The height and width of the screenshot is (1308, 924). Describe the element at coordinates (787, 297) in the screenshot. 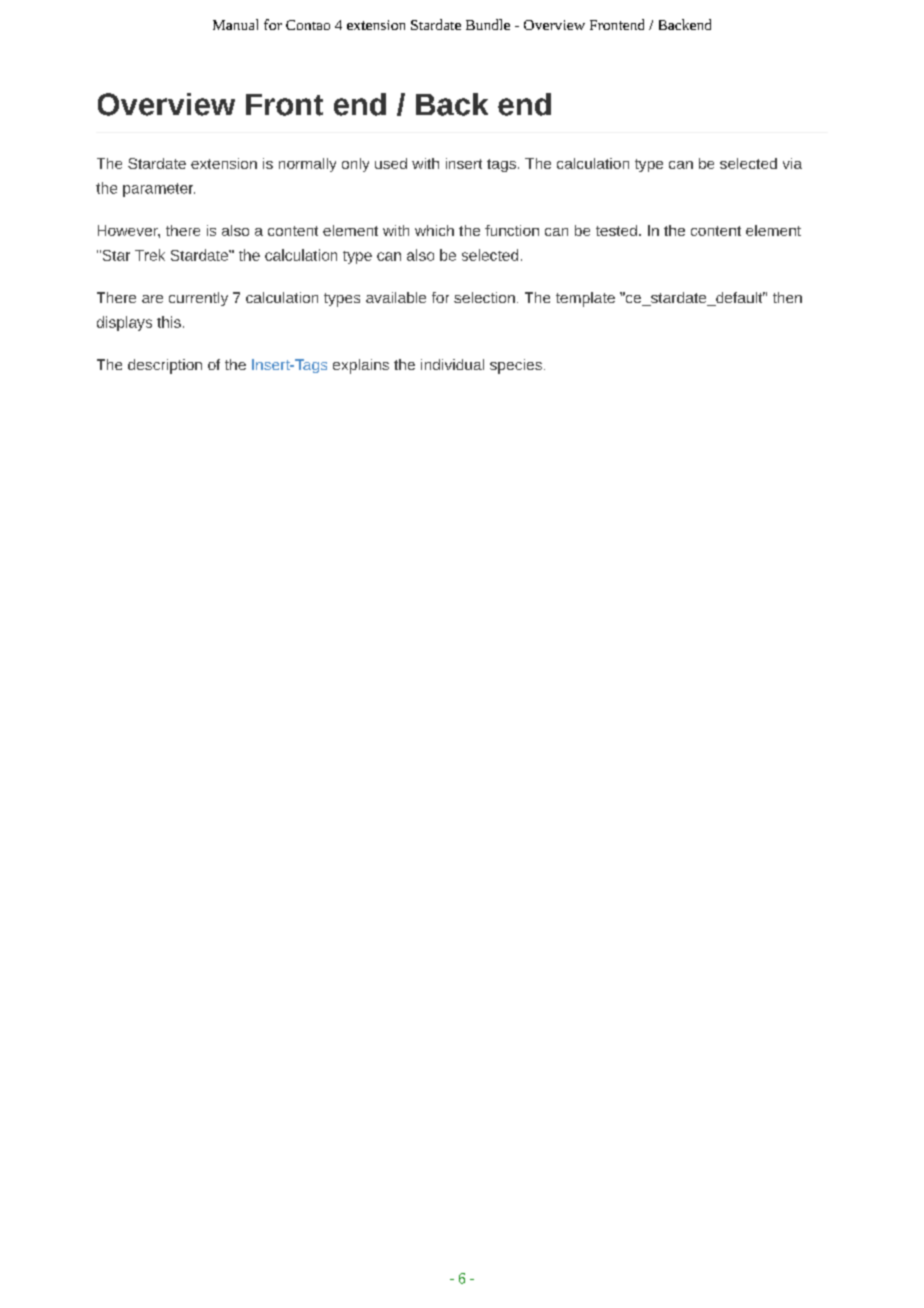

I see `then` at that location.
